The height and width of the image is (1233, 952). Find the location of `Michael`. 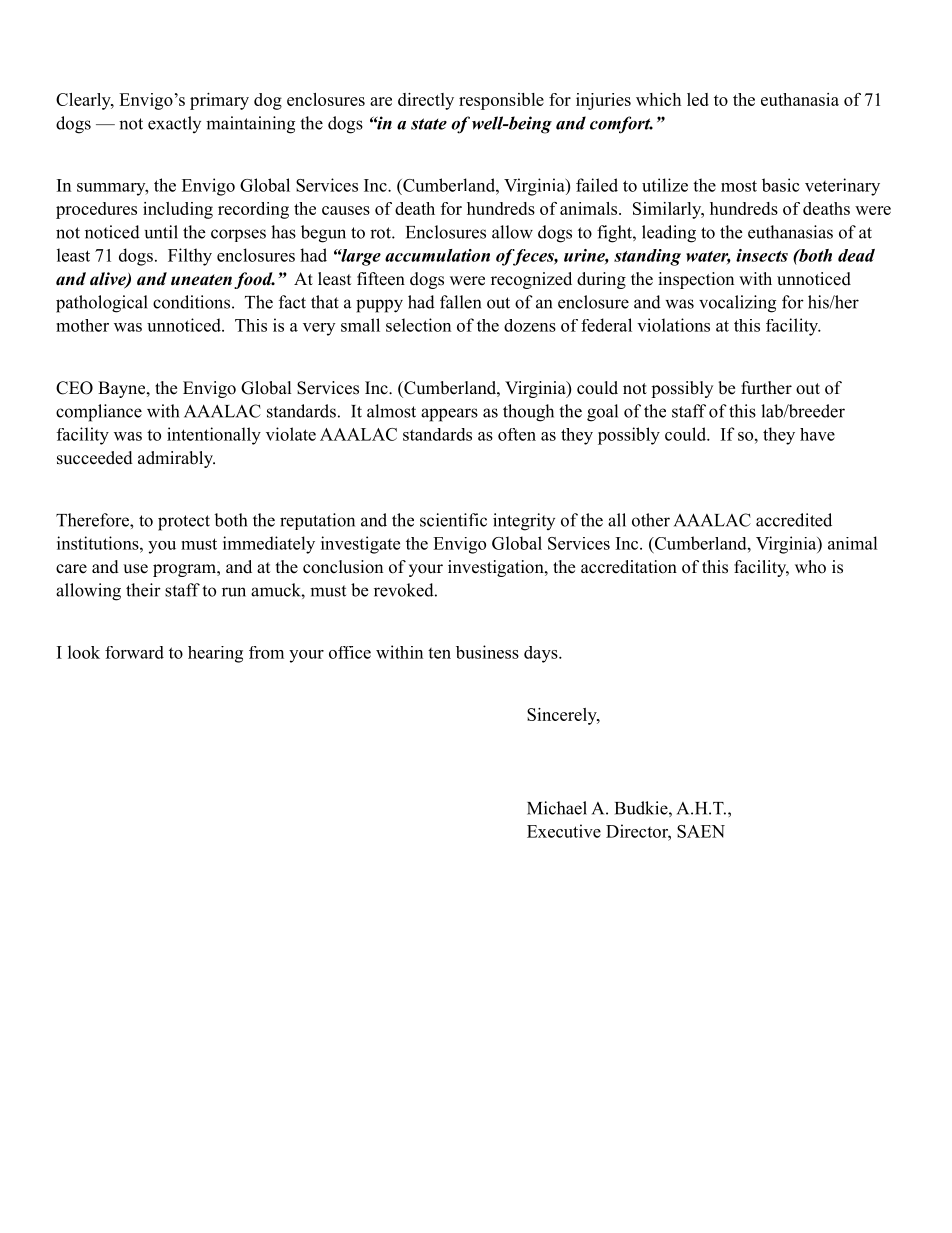

Michael is located at coordinates (557, 808).
